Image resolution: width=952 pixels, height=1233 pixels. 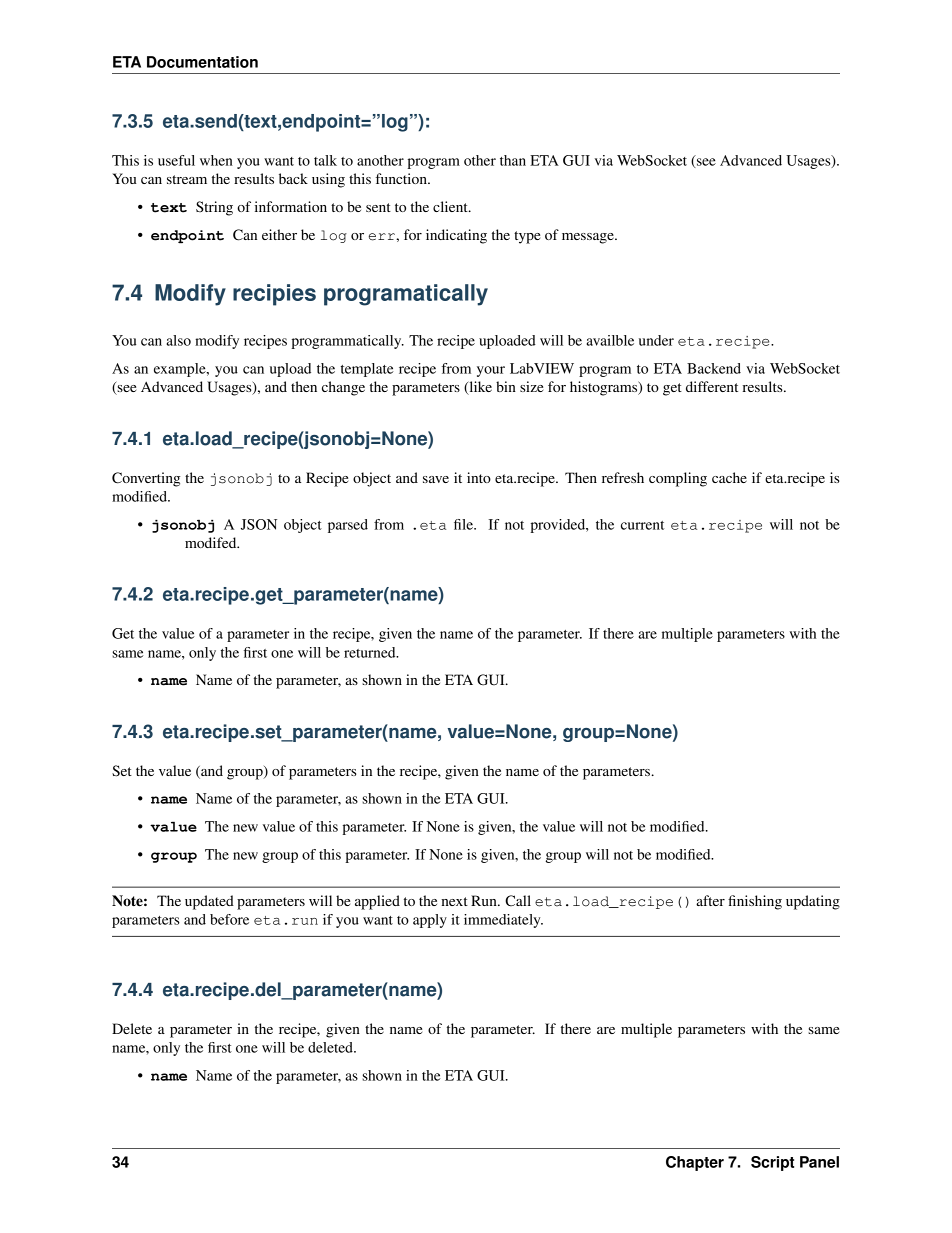 What do you see at coordinates (454, 901) in the document?
I see `next` at bounding box center [454, 901].
